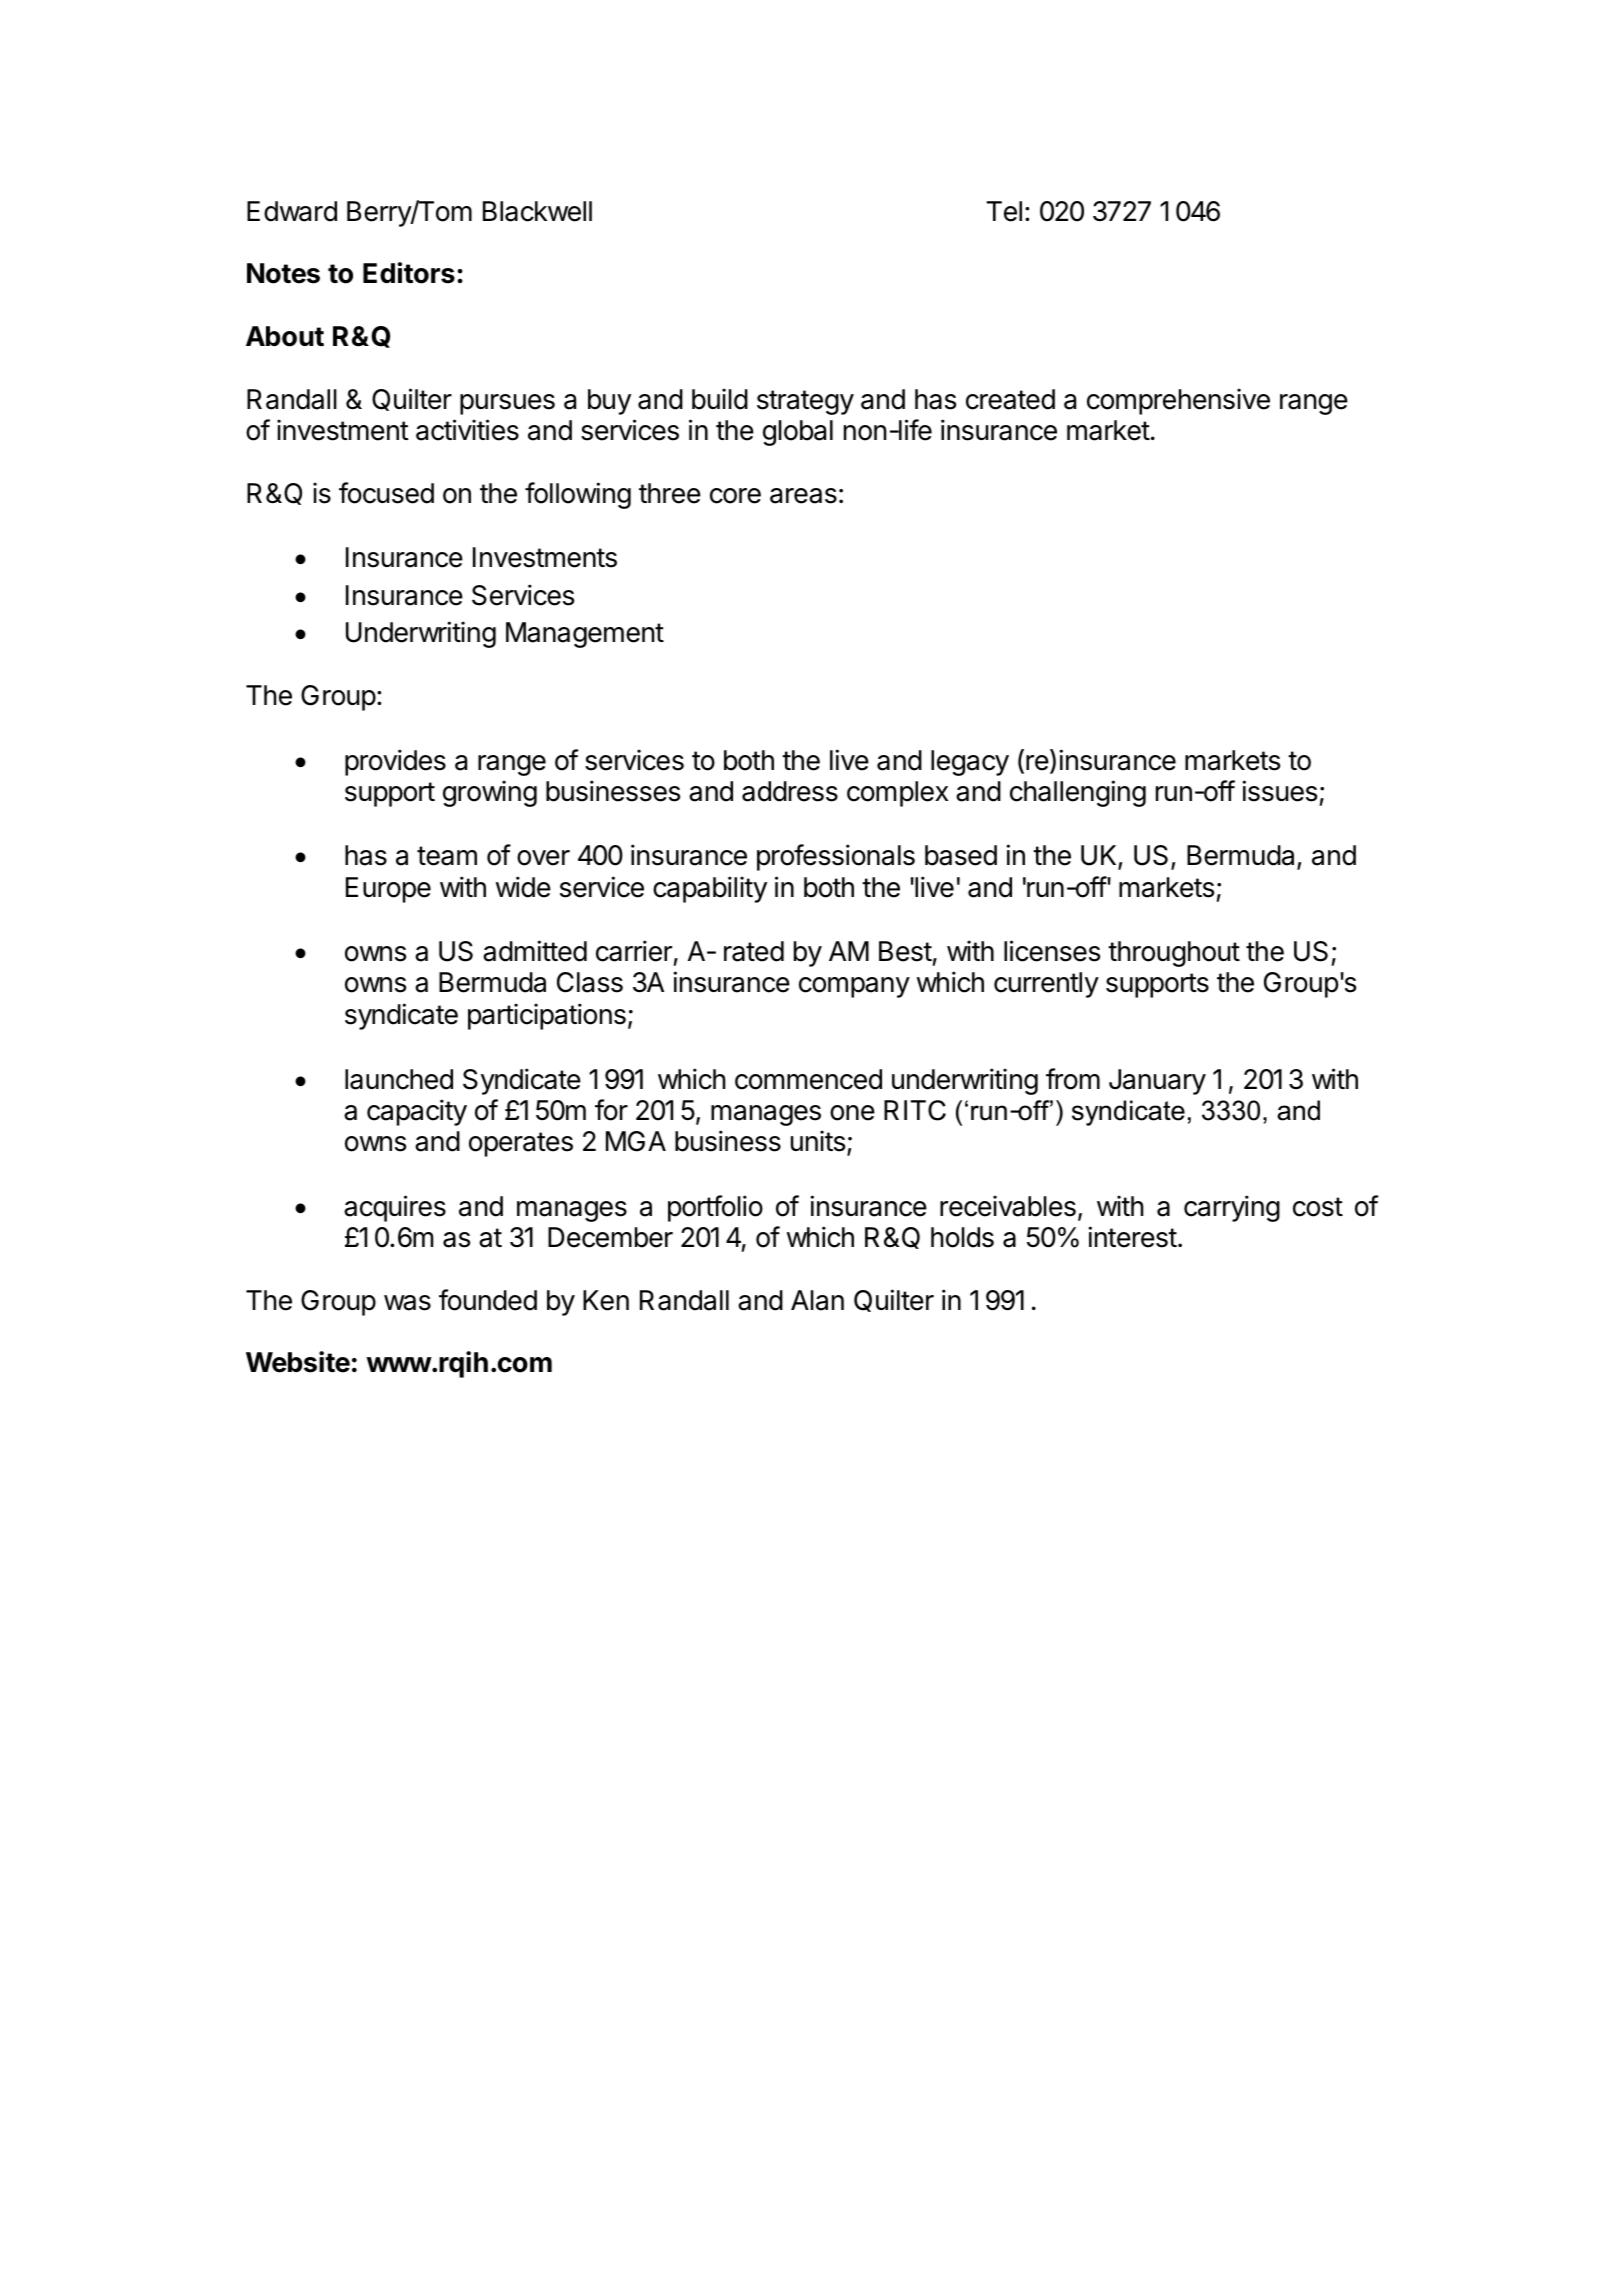  What do you see at coordinates (790, 791) in the document?
I see `address` at bounding box center [790, 791].
